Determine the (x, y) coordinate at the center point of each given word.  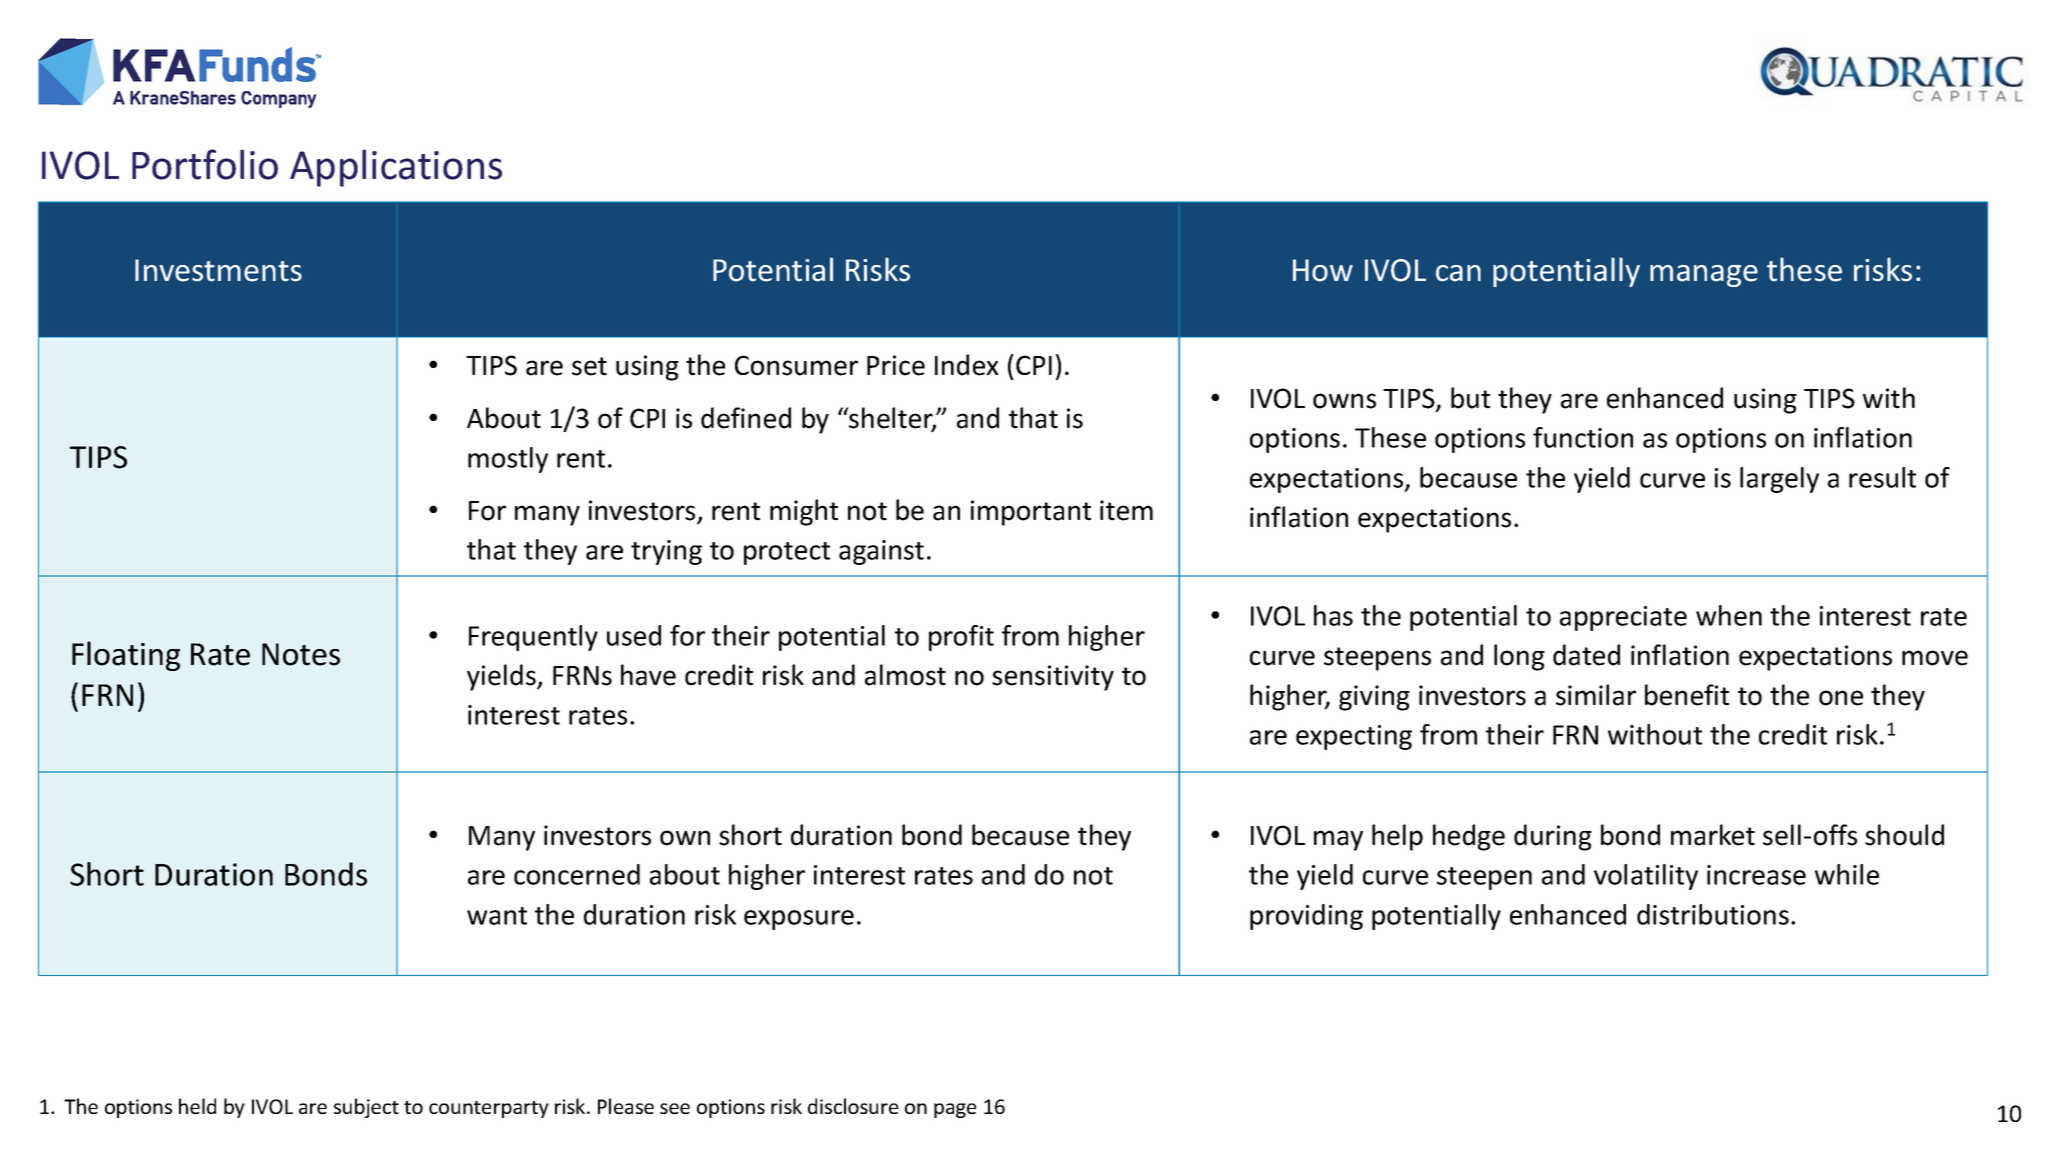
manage (1704, 276)
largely (1779, 480)
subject (366, 1108)
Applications (396, 168)
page (955, 1110)
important (1031, 513)
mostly (508, 460)
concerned (577, 874)
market (1713, 835)
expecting (1354, 737)
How (1323, 270)
